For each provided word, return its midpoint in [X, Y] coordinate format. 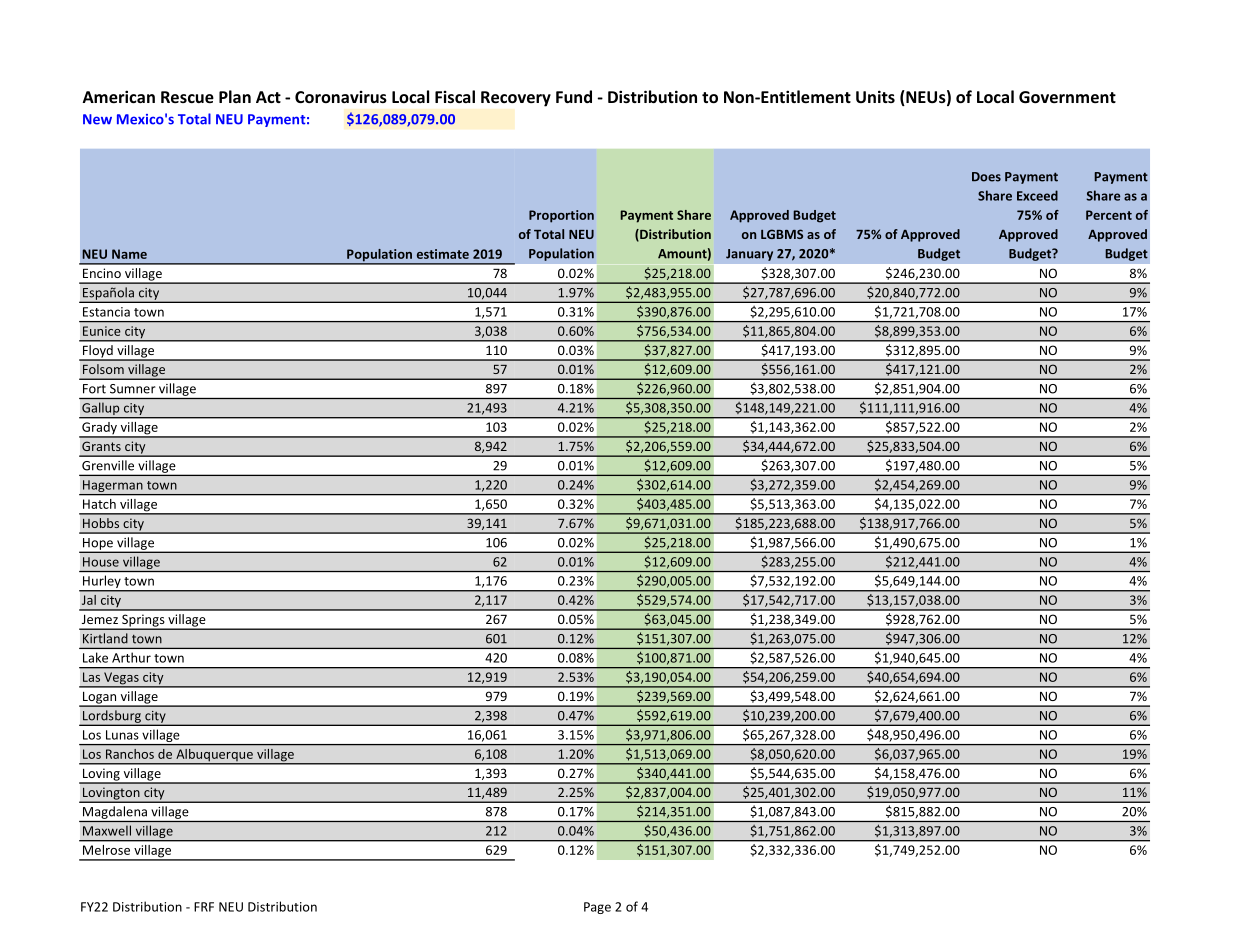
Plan [235, 96]
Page [597, 908]
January [749, 255]
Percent [1109, 215]
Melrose [106, 850]
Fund [574, 96]
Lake [95, 657]
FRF [204, 907]
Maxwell [107, 830]
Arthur [131, 657]
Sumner [133, 389]
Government [1067, 97]
